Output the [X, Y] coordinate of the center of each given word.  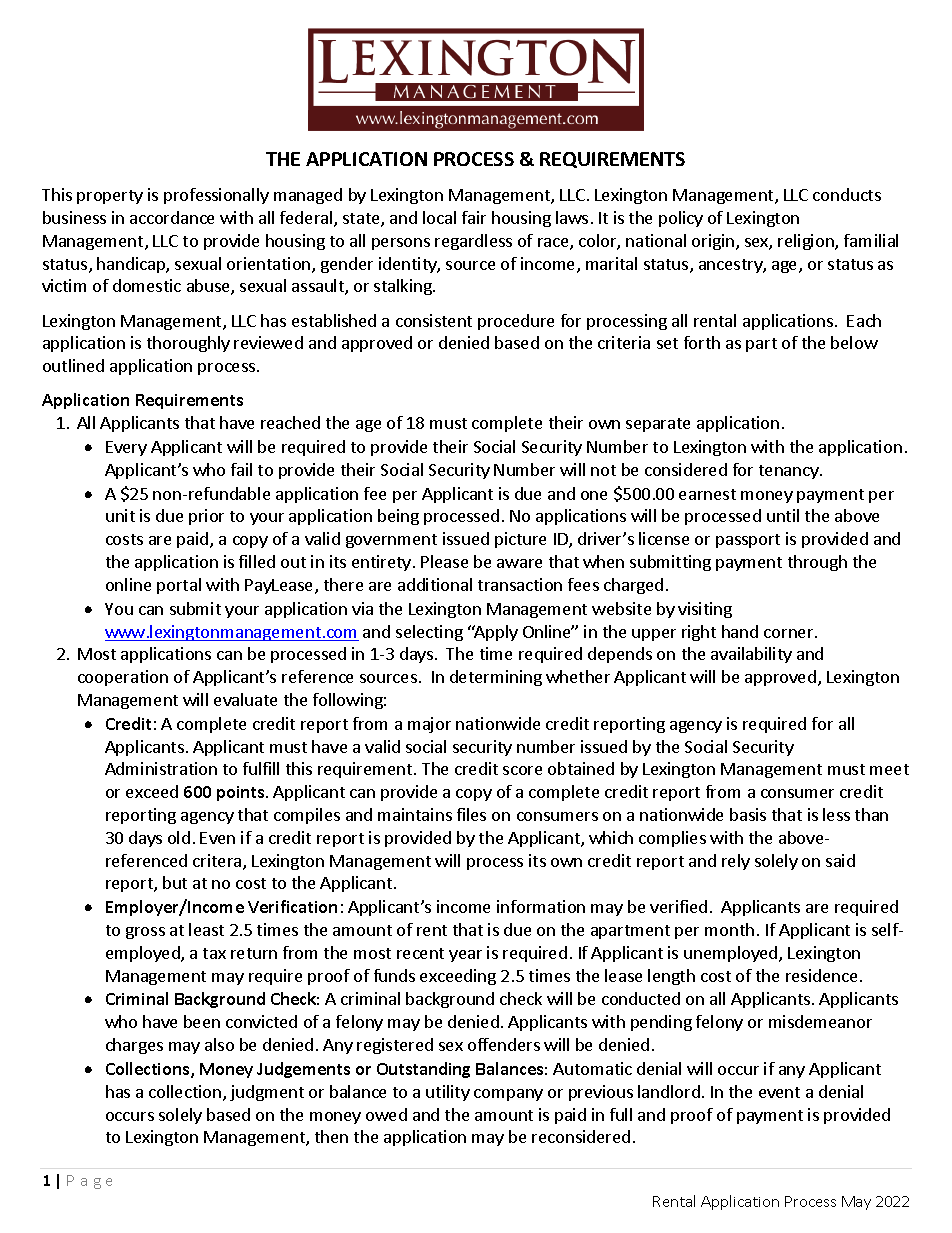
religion [807, 242]
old [179, 837]
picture [520, 540]
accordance [172, 217]
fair [474, 217]
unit [120, 515]
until [783, 515]
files [471, 814]
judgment [267, 1093]
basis [748, 814]
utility [448, 1093]
